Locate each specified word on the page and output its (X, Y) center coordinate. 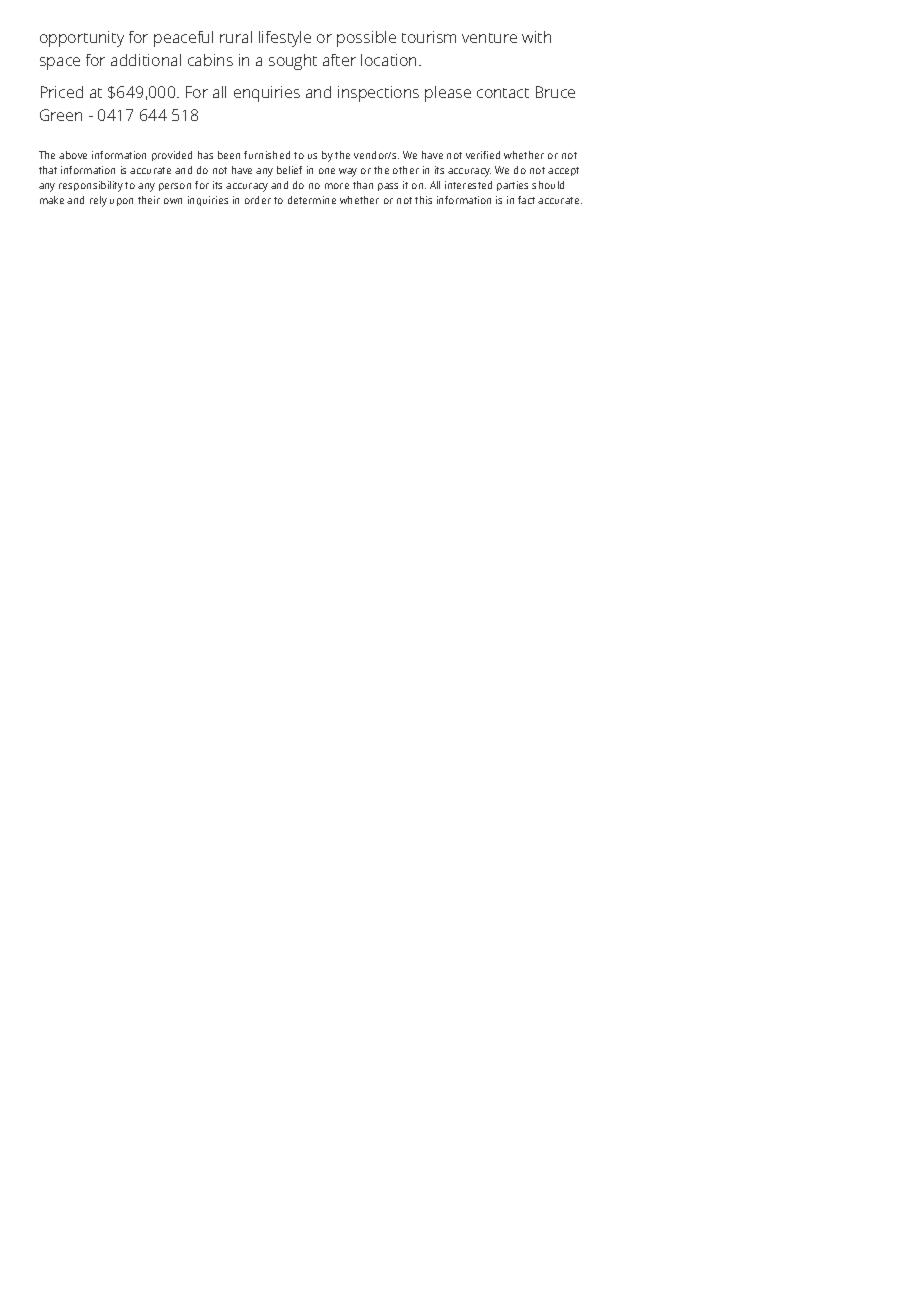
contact (503, 93)
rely (98, 201)
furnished (267, 155)
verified (483, 155)
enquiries (267, 94)
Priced (62, 92)
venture (489, 38)
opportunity (82, 39)
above (73, 155)
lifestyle (285, 39)
